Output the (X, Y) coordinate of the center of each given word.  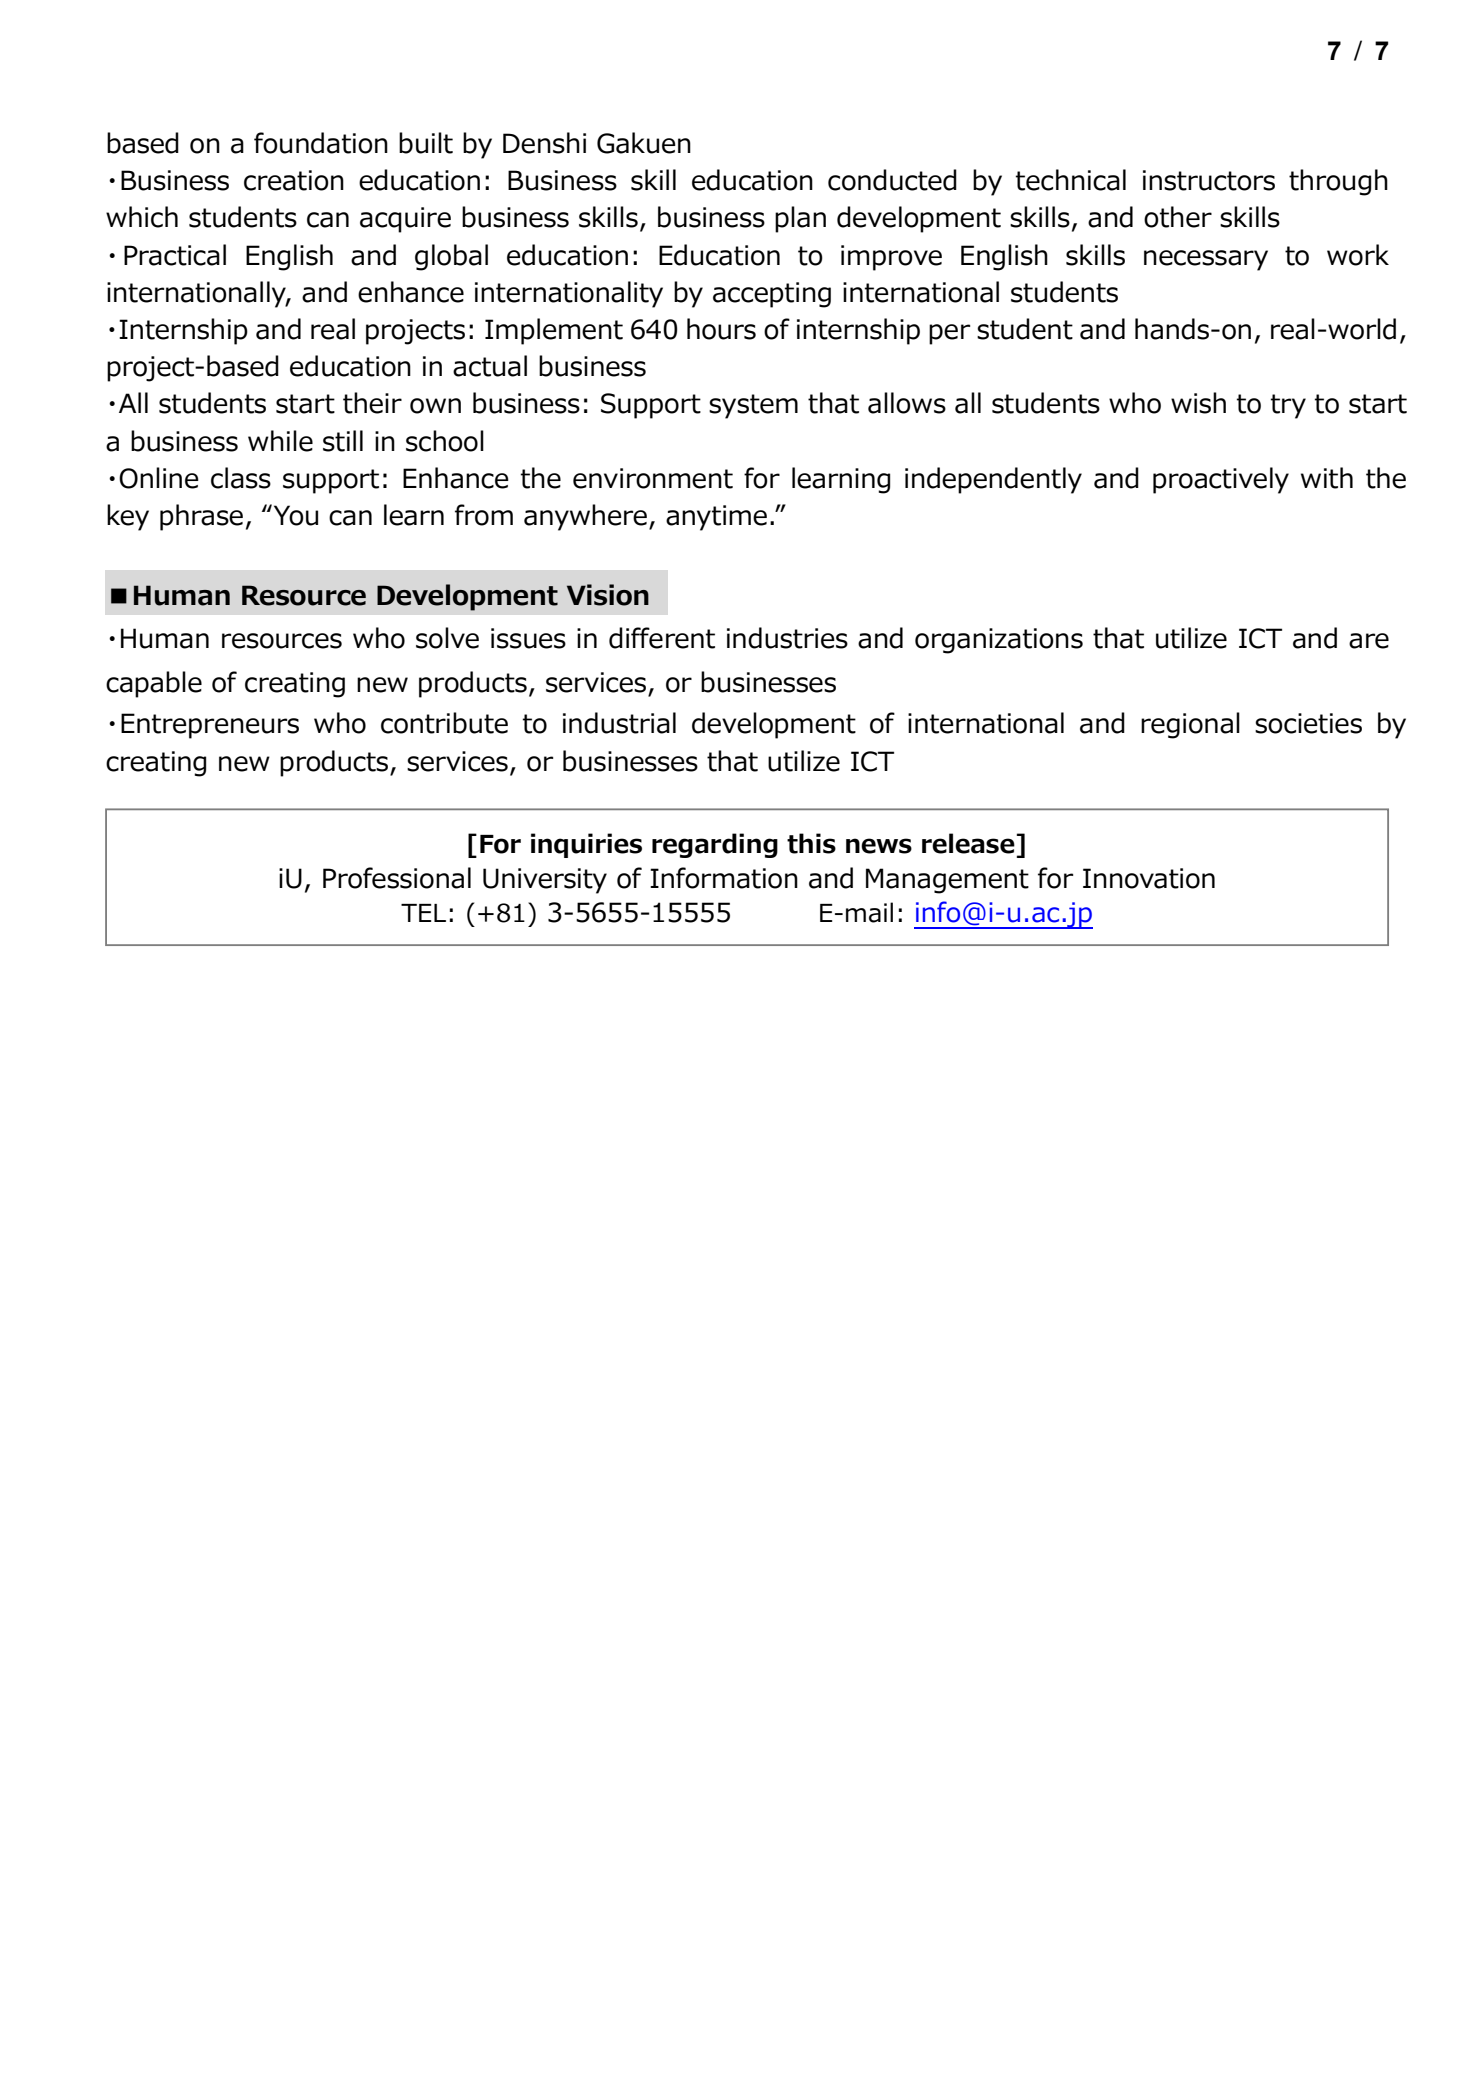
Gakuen (644, 143)
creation (294, 180)
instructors (1209, 180)
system (753, 406)
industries (787, 638)
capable (154, 684)
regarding (715, 845)
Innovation (1149, 878)
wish (1198, 403)
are (1369, 641)
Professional (397, 878)
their (372, 403)
